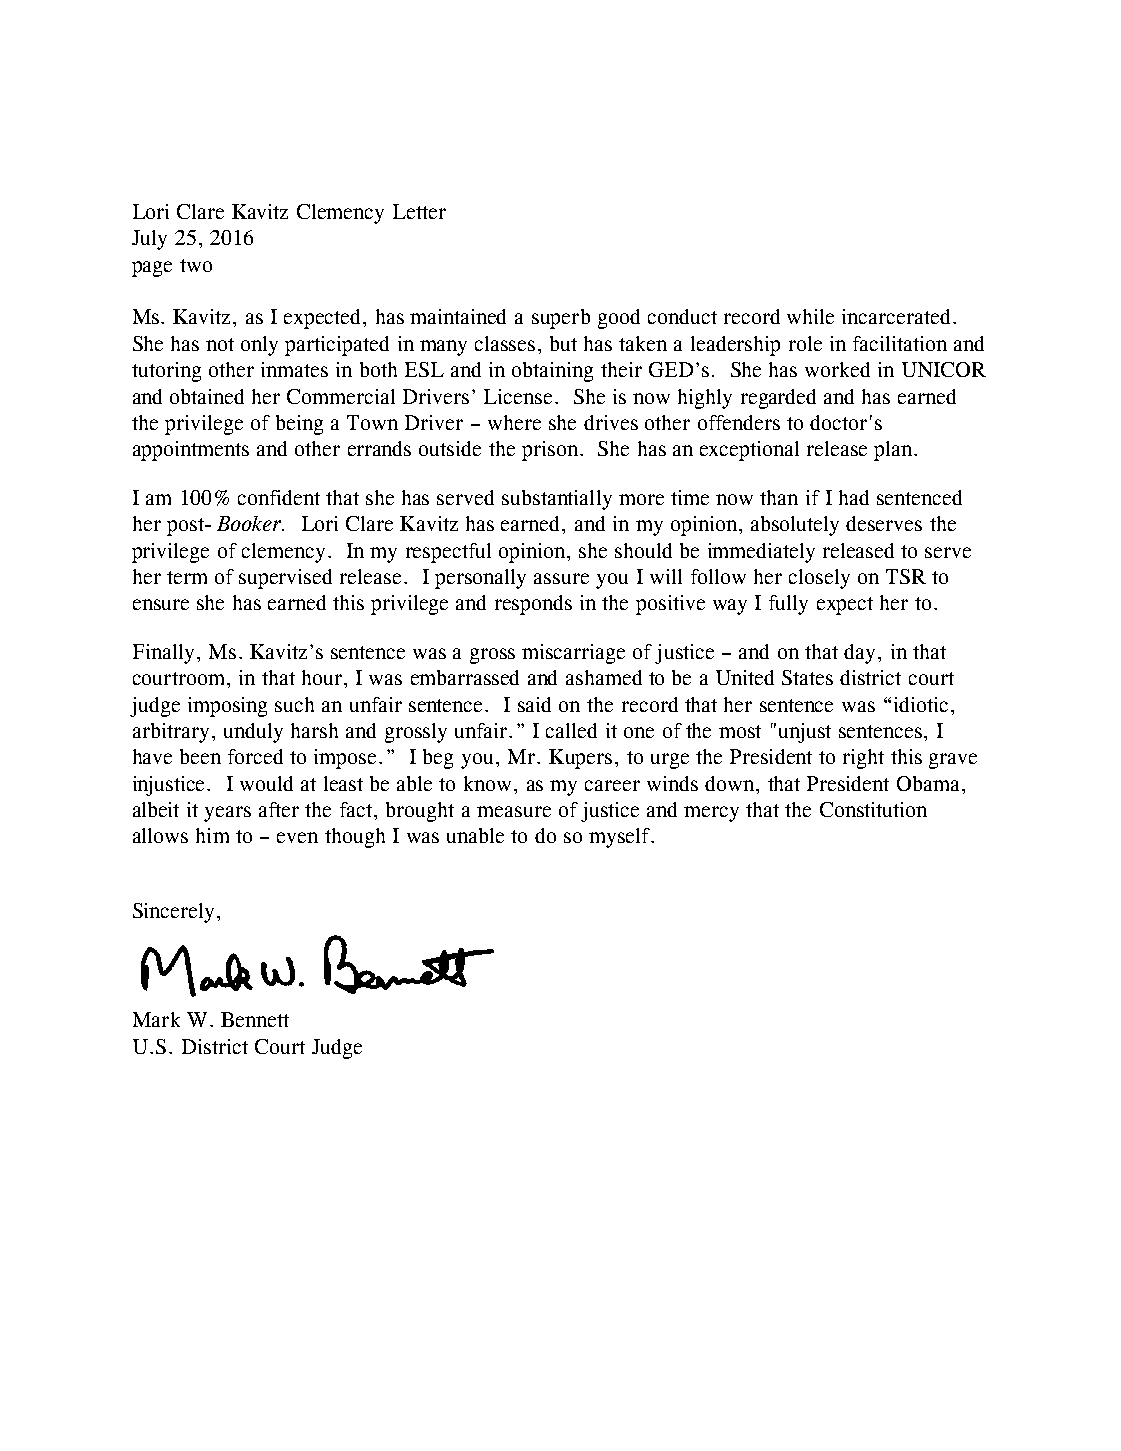 The height and width of the screenshot is (1451, 1121). I want to click on plan, so click(894, 451).
